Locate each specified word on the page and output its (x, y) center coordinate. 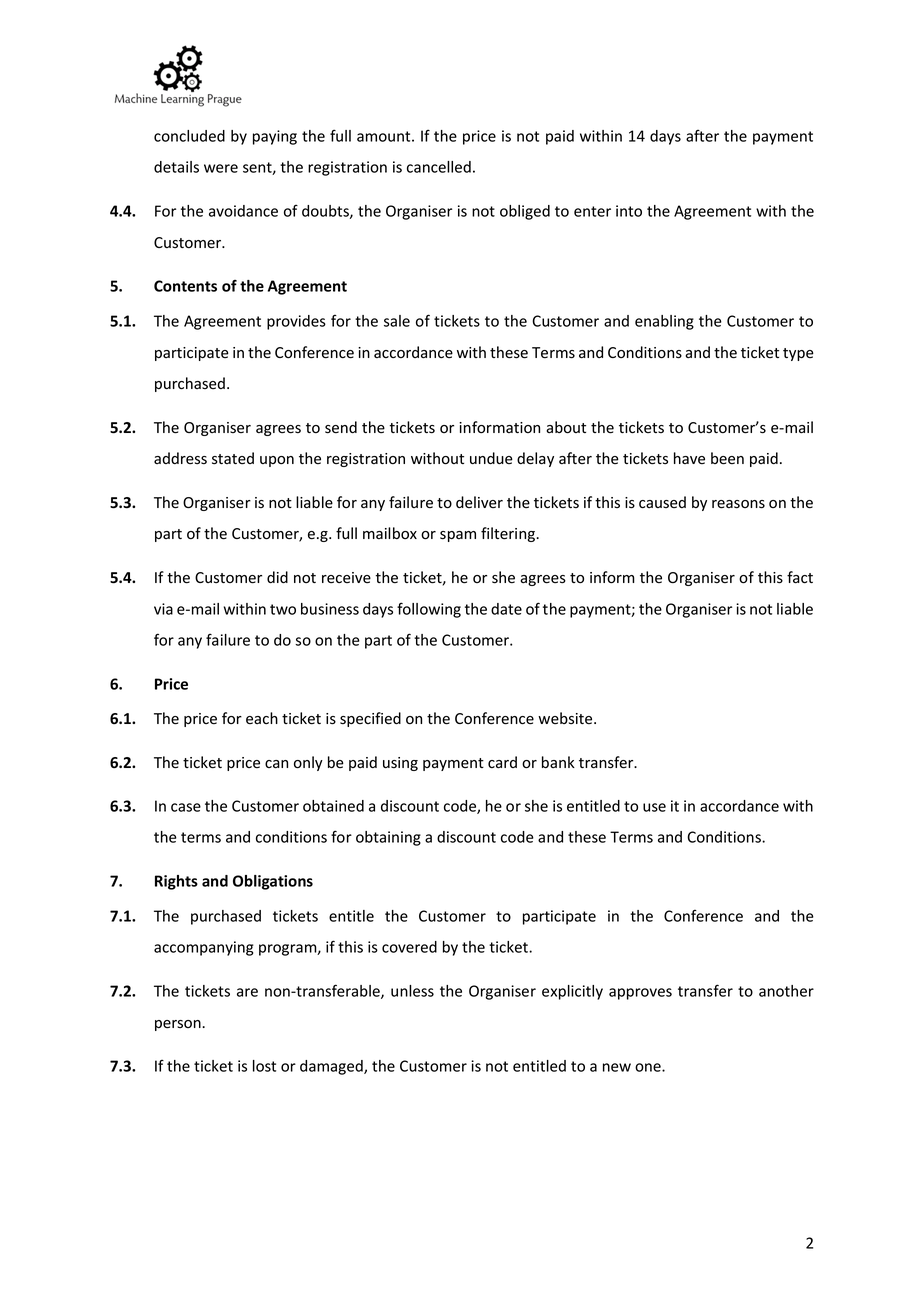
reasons (738, 504)
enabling (664, 322)
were (221, 168)
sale (397, 321)
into (629, 211)
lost (264, 1066)
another (786, 991)
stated (233, 458)
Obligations (273, 882)
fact (800, 577)
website (566, 718)
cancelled (439, 167)
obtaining (388, 838)
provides (296, 322)
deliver (479, 502)
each (262, 718)
